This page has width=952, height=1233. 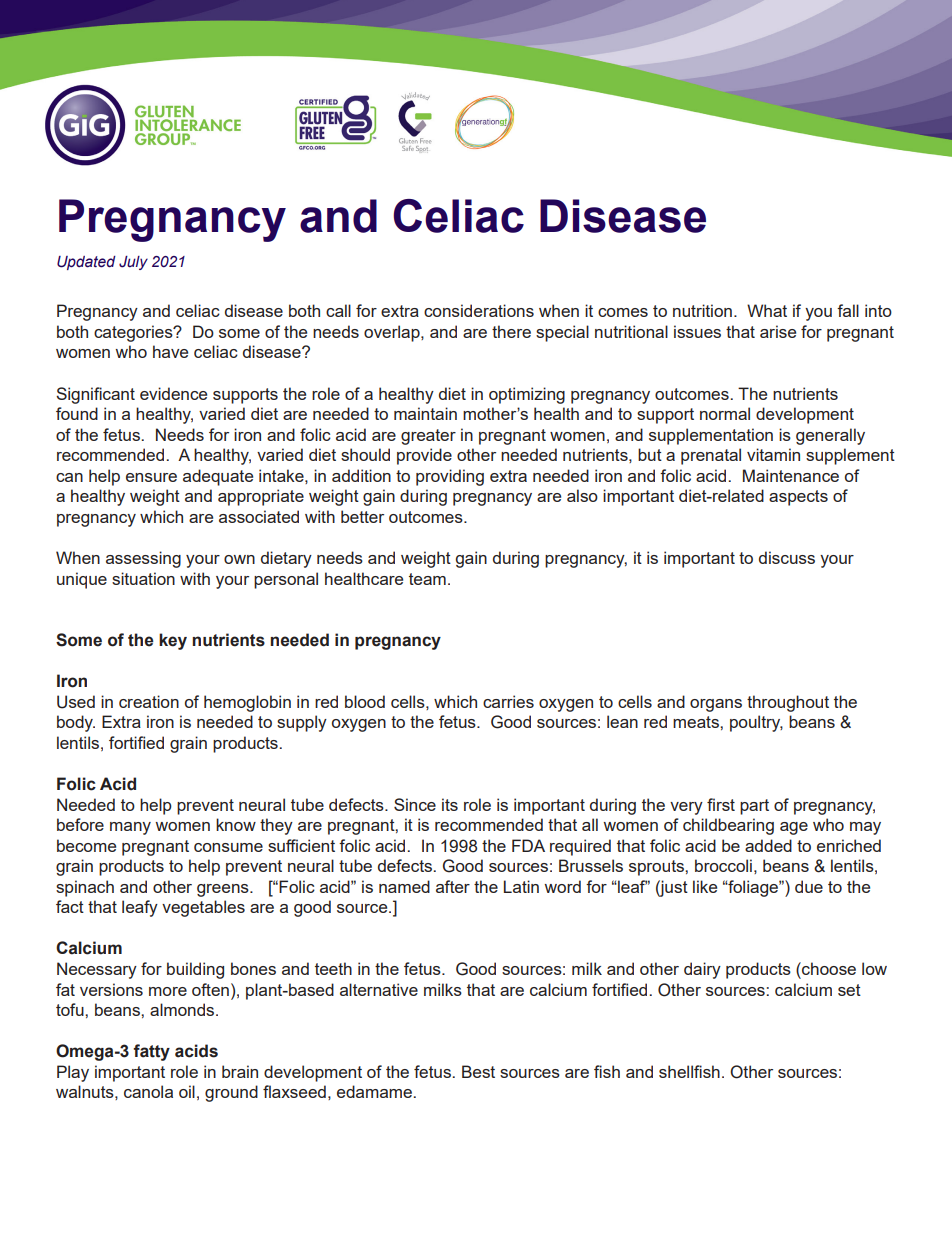 I want to click on throughout, so click(x=788, y=703).
